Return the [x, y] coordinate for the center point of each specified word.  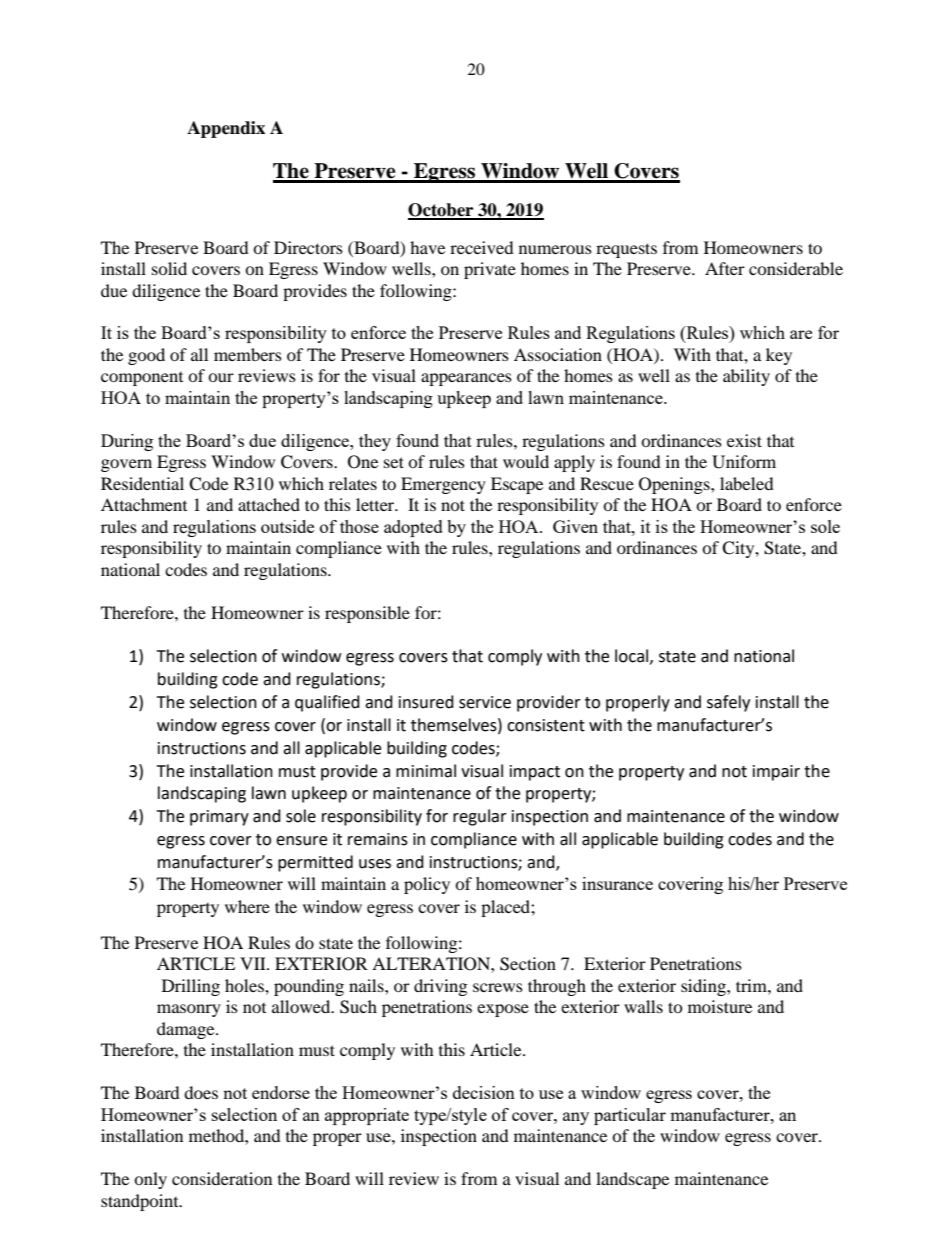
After [725, 268]
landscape [632, 1180]
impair [776, 773]
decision [484, 1092]
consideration [222, 1178]
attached [269, 504]
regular [480, 817]
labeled [747, 483]
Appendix [226, 129]
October [442, 211]
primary [219, 818]
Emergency [443, 485]
